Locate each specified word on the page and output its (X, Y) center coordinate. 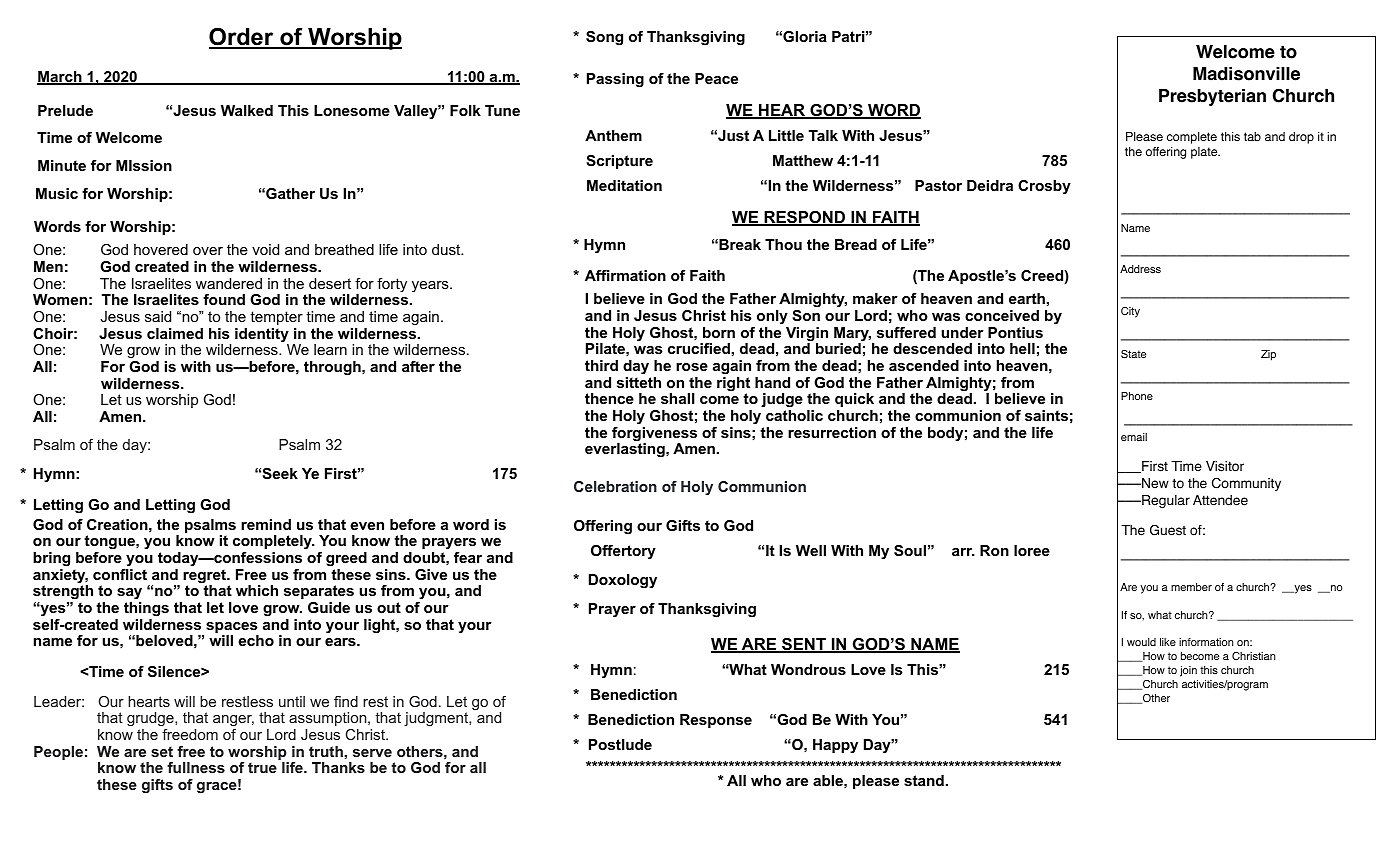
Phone (1137, 396)
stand (924, 780)
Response (716, 721)
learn (330, 349)
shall (678, 398)
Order (242, 38)
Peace (716, 78)
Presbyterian (1212, 97)
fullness (196, 767)
